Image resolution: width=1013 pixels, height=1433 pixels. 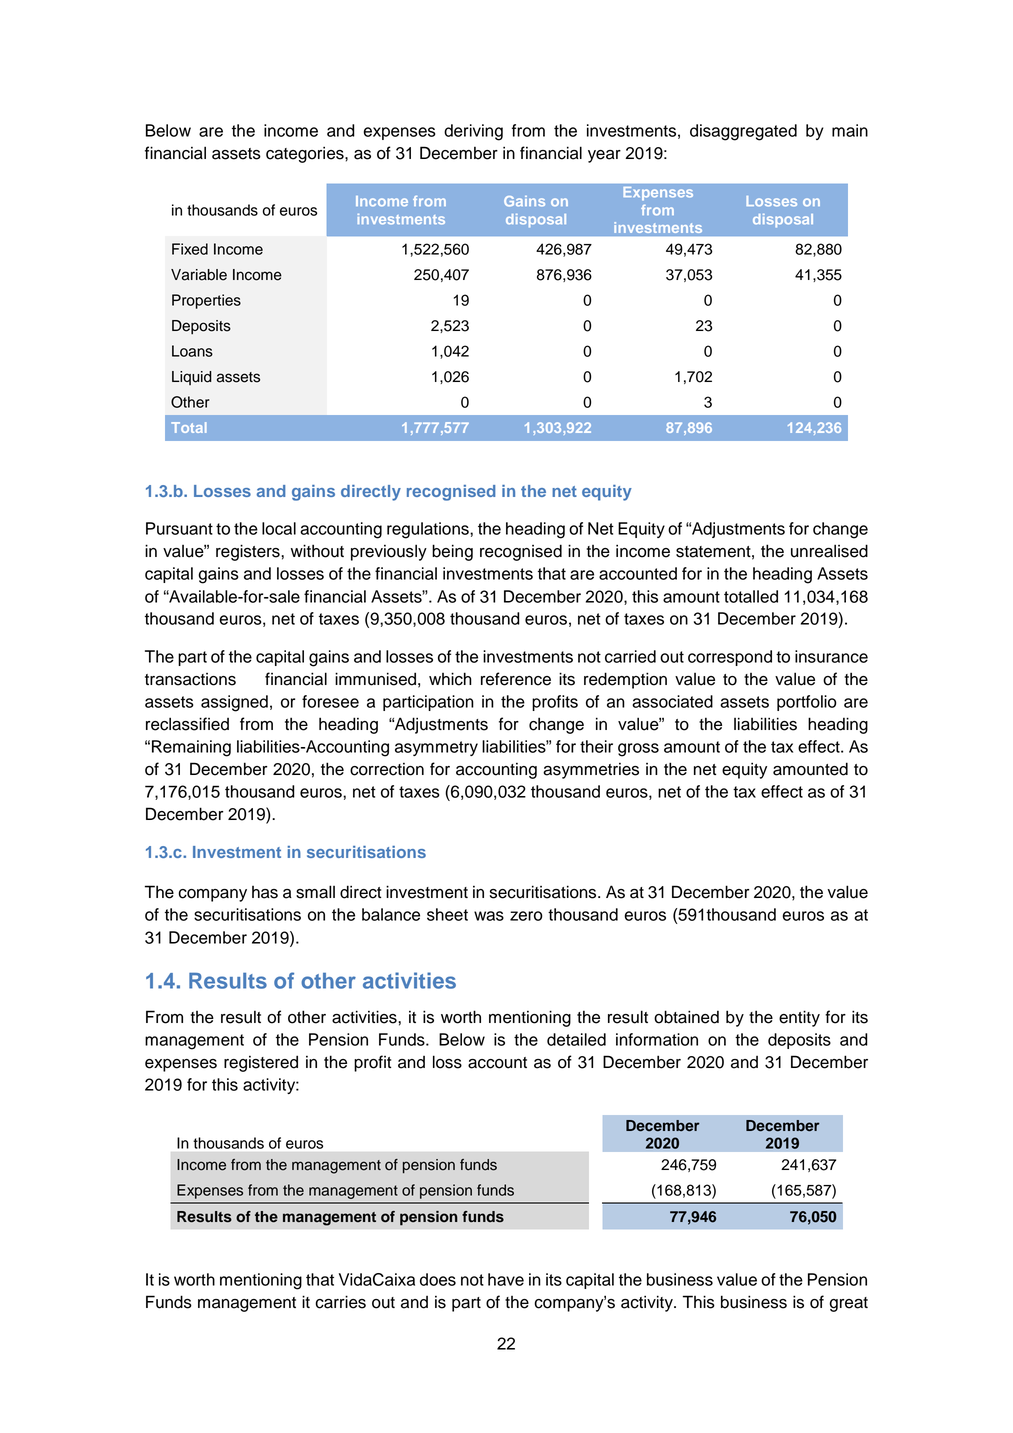 I want to click on carries, so click(x=340, y=1302).
